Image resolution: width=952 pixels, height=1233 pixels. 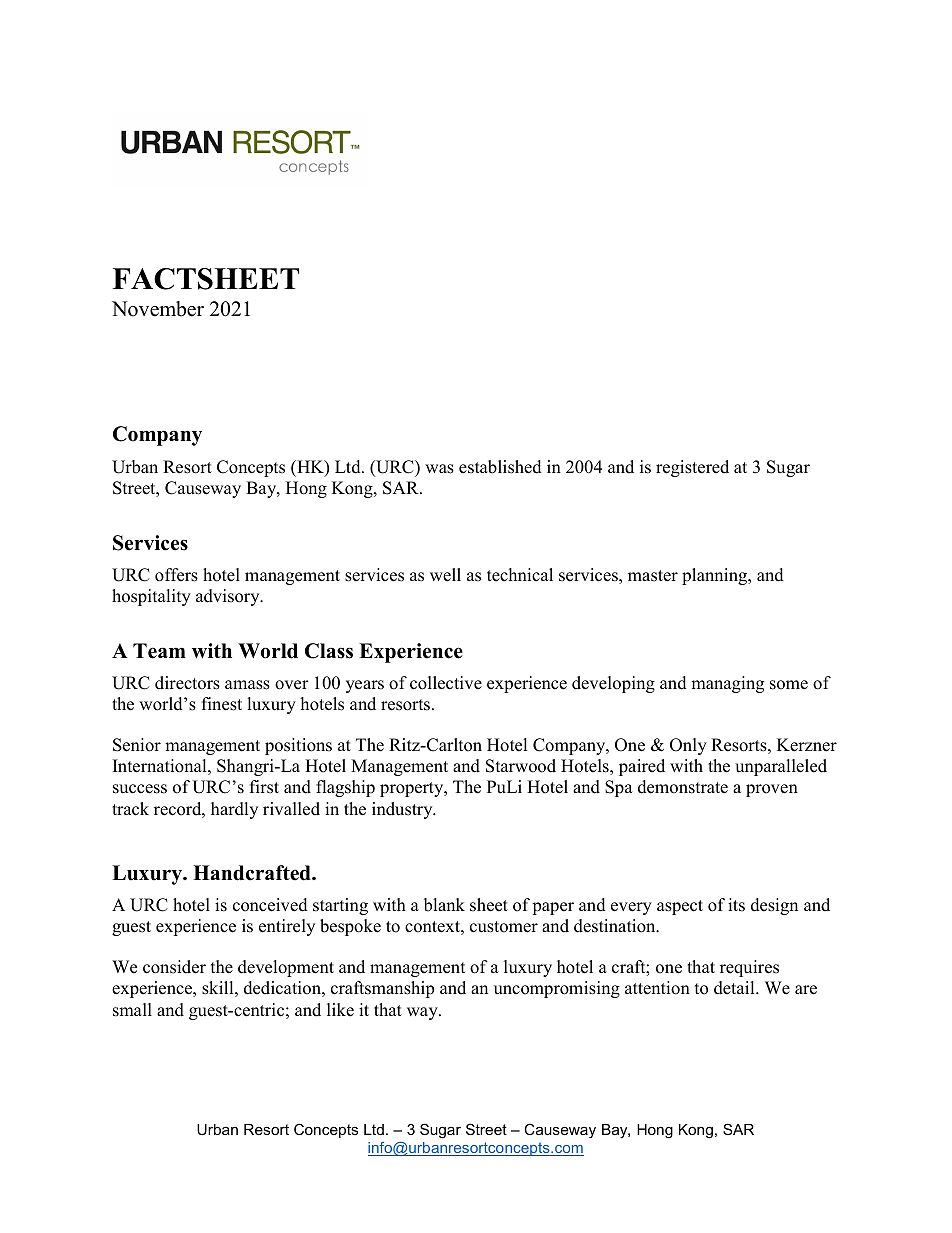 I want to click on uncompromising, so click(x=557, y=989).
